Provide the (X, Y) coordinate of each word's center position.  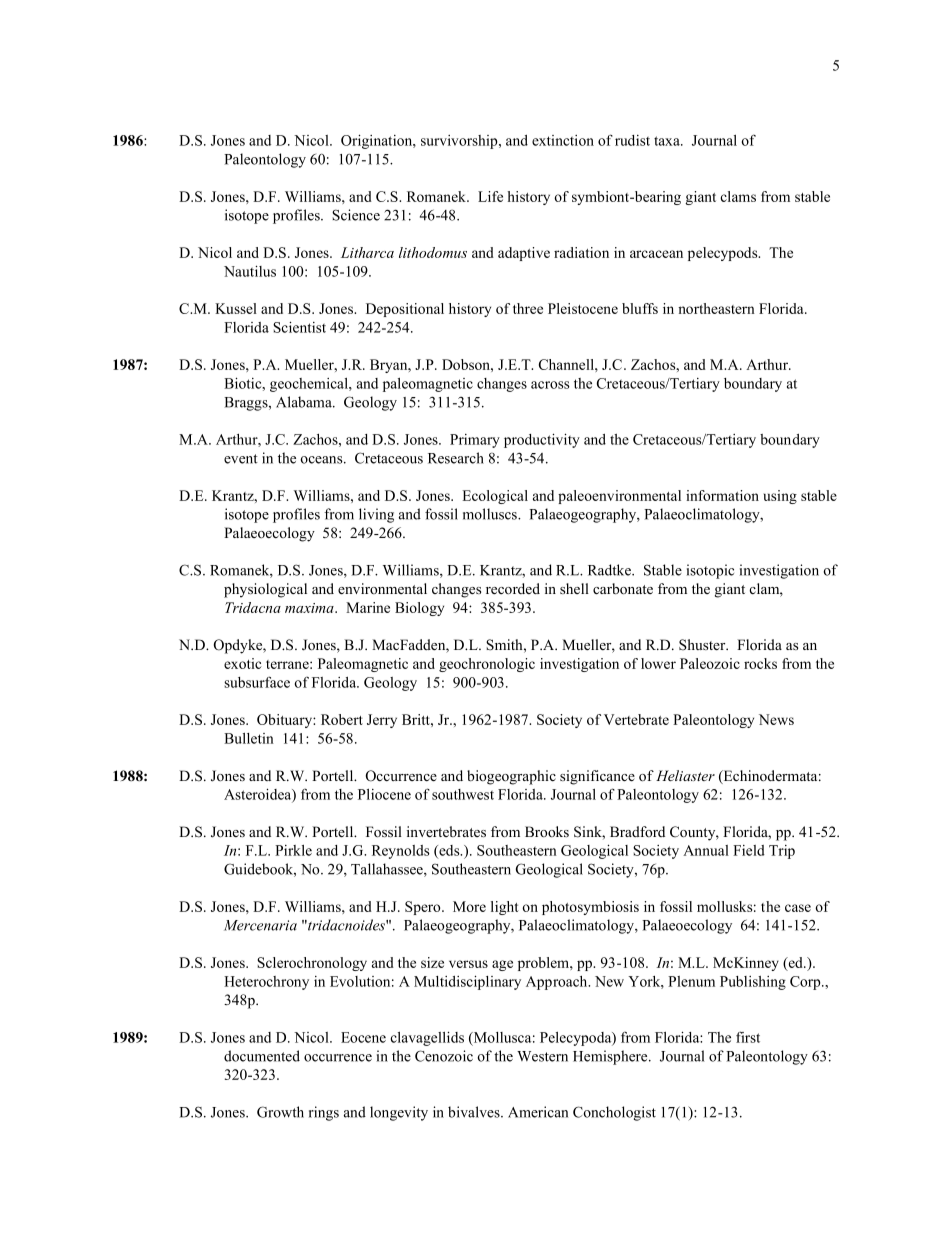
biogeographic (511, 777)
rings (324, 1113)
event (241, 459)
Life (490, 196)
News (776, 719)
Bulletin (249, 738)
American (538, 1112)
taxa (668, 141)
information (722, 495)
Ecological (495, 497)
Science (356, 215)
